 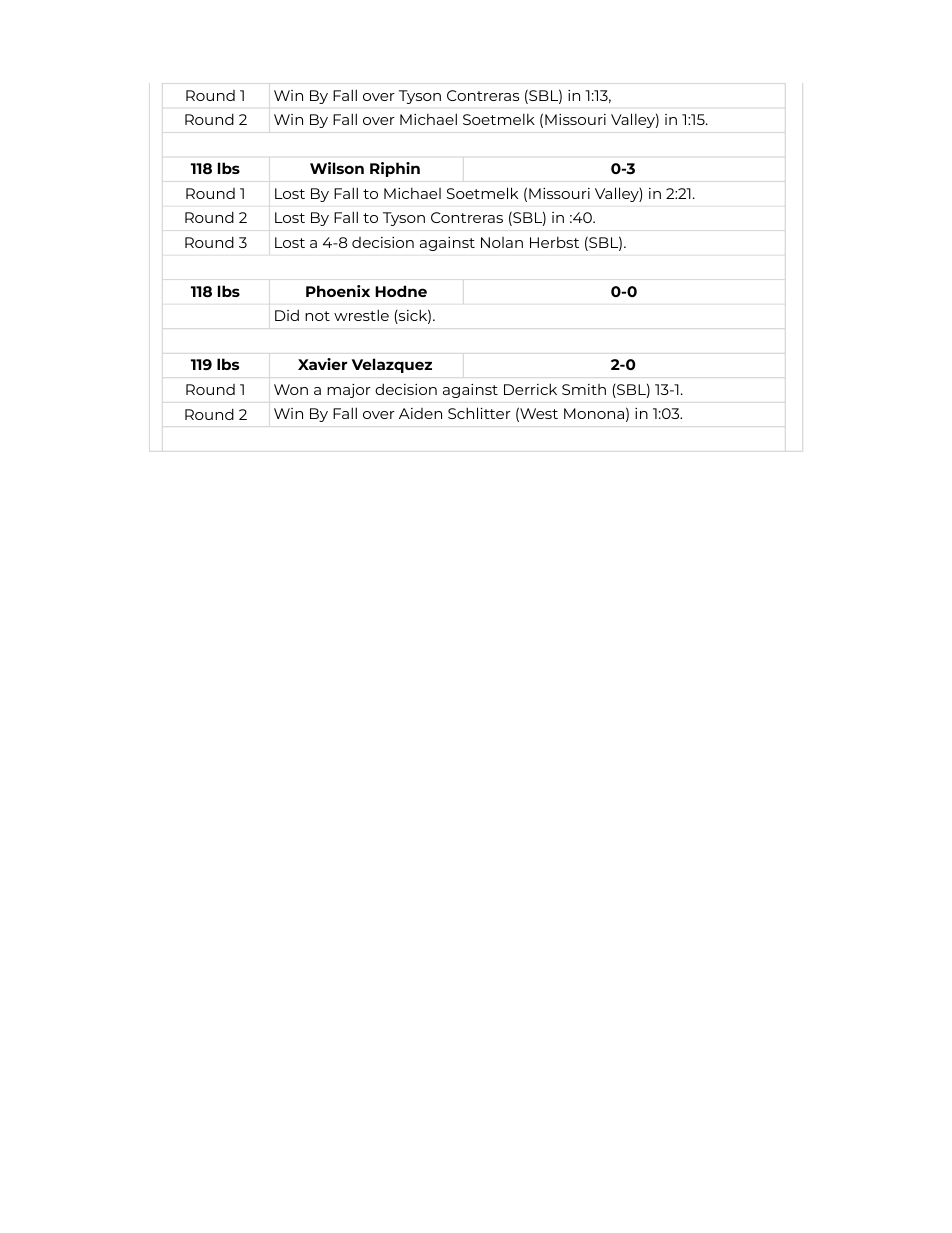 I want to click on Derrick, so click(x=530, y=389).
